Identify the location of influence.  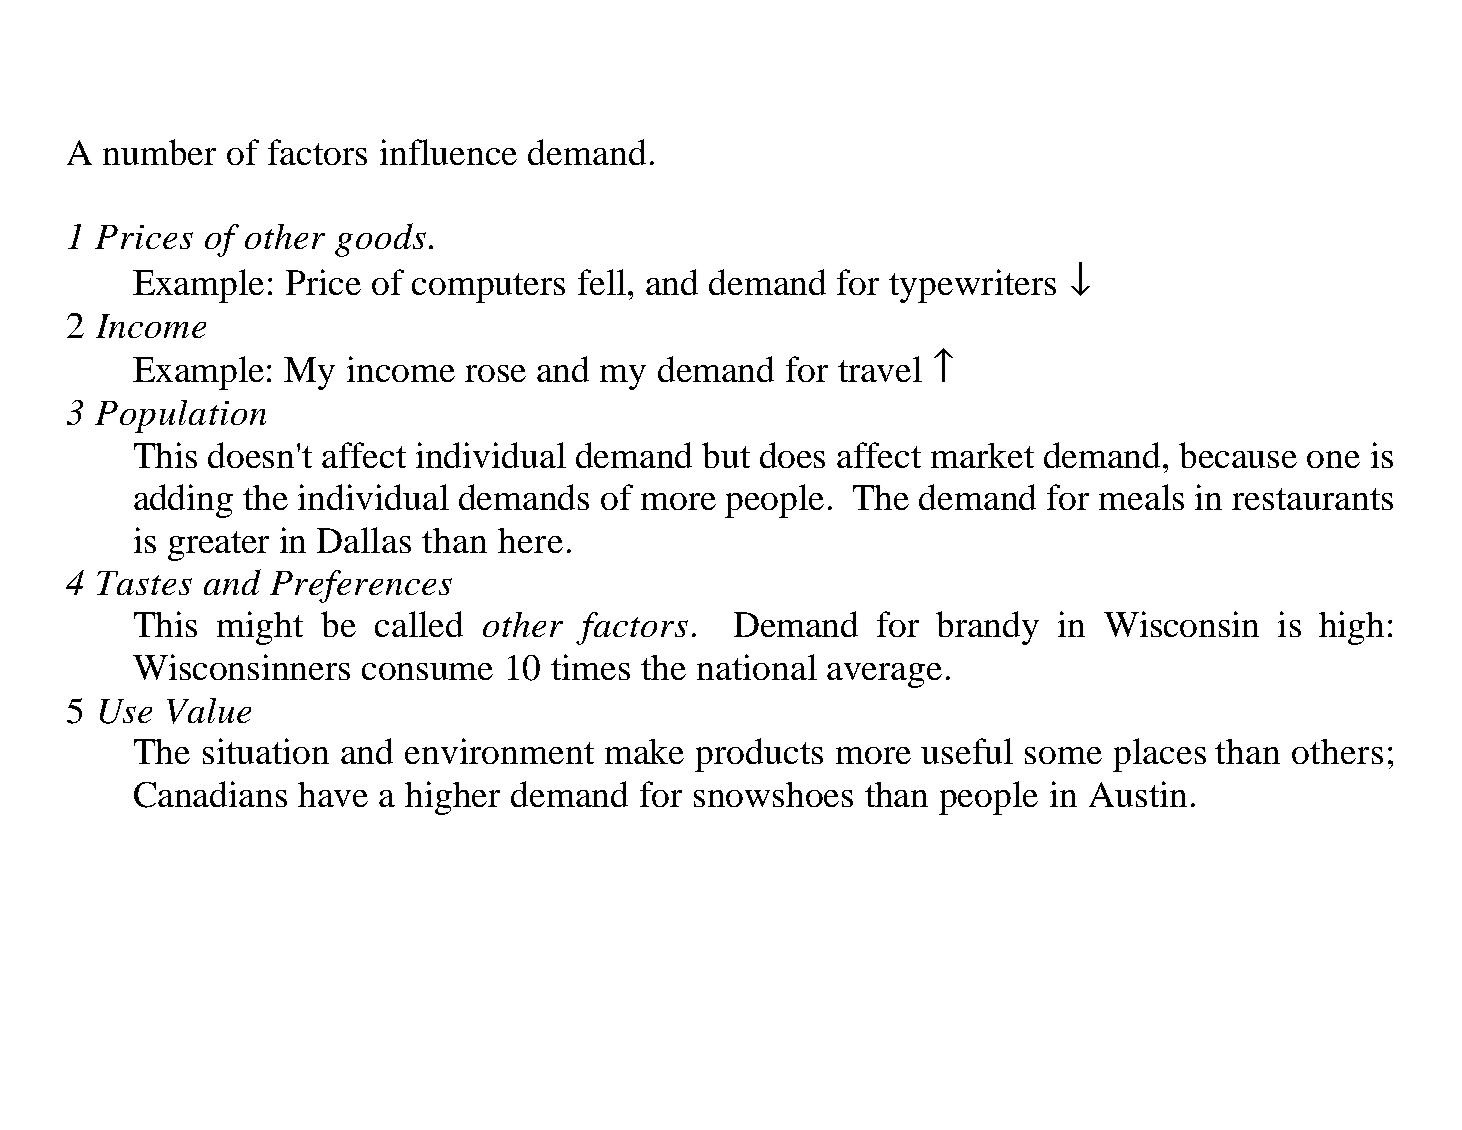
(448, 152).
